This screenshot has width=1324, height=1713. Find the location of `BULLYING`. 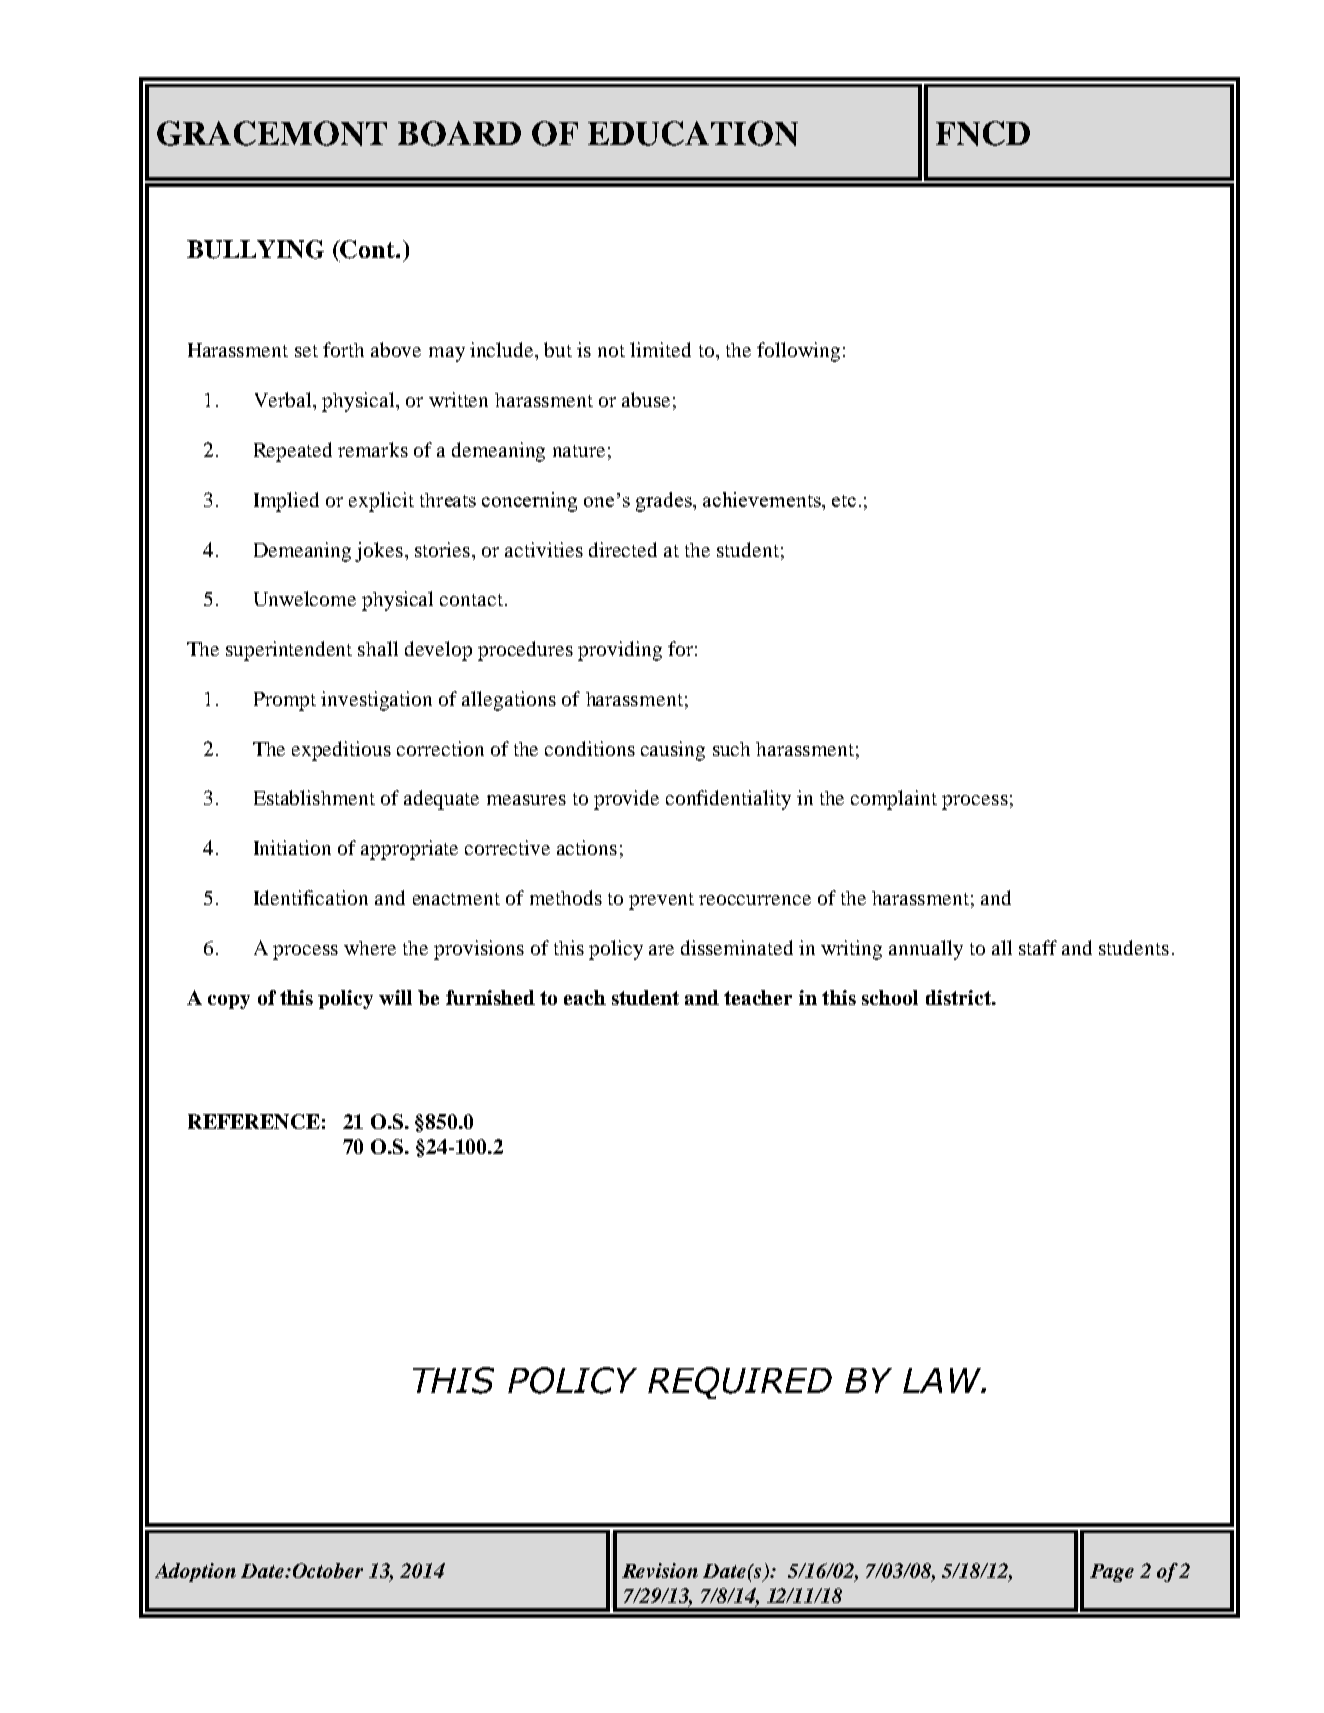

BULLYING is located at coordinates (255, 249).
